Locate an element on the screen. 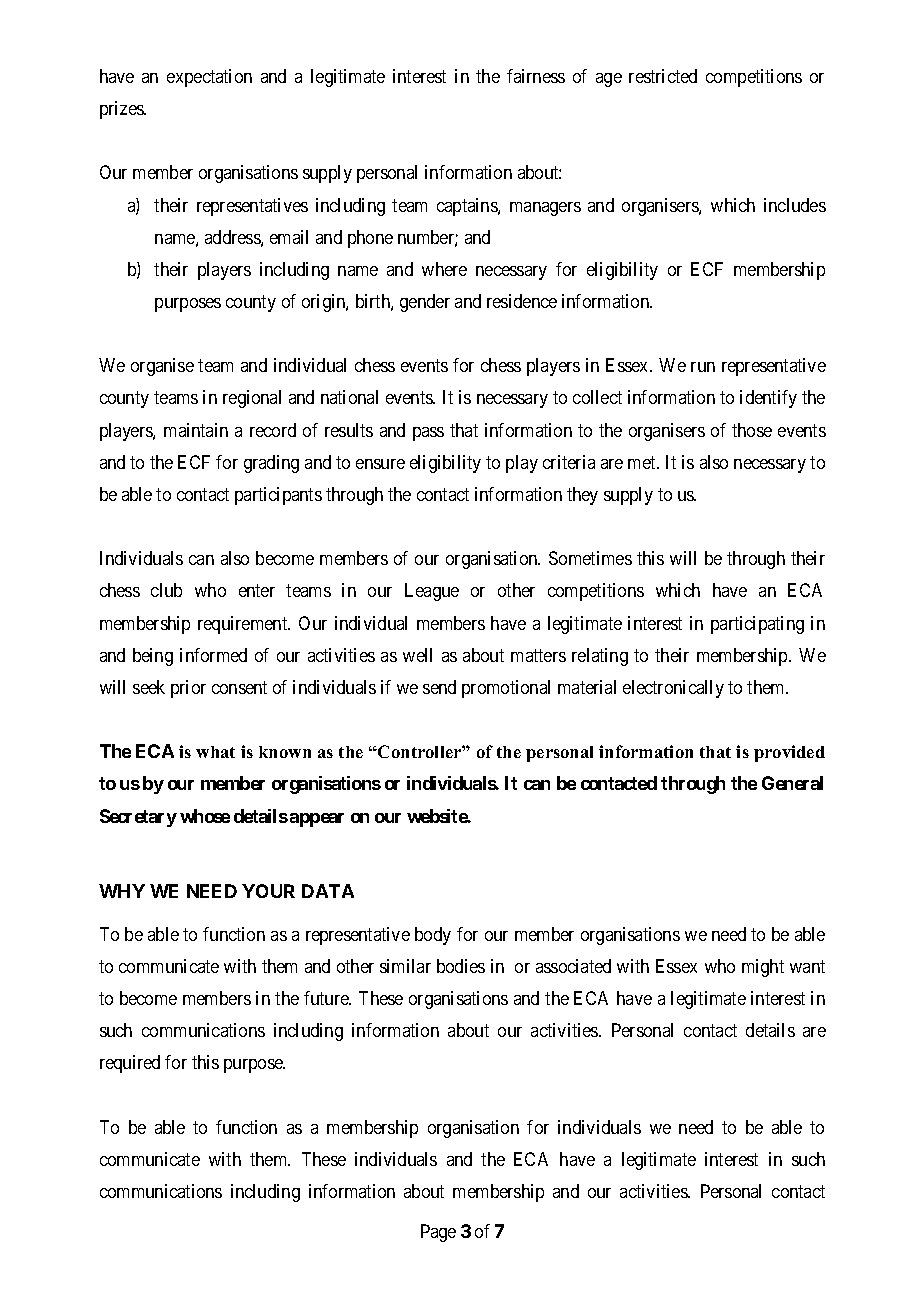 This screenshot has width=924, height=1308. restricted is located at coordinates (663, 76).
